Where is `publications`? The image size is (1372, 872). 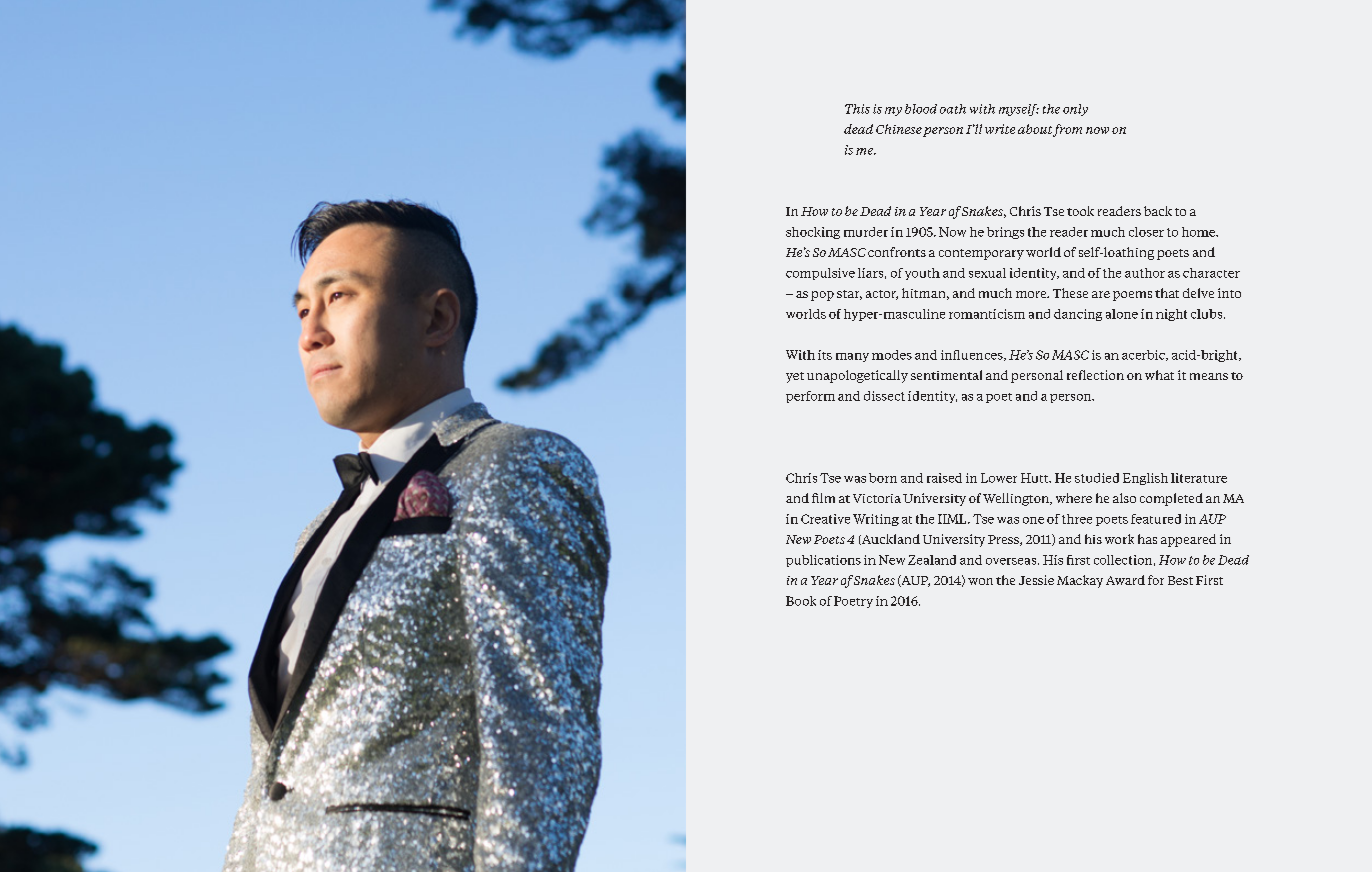 publications is located at coordinates (823, 561).
